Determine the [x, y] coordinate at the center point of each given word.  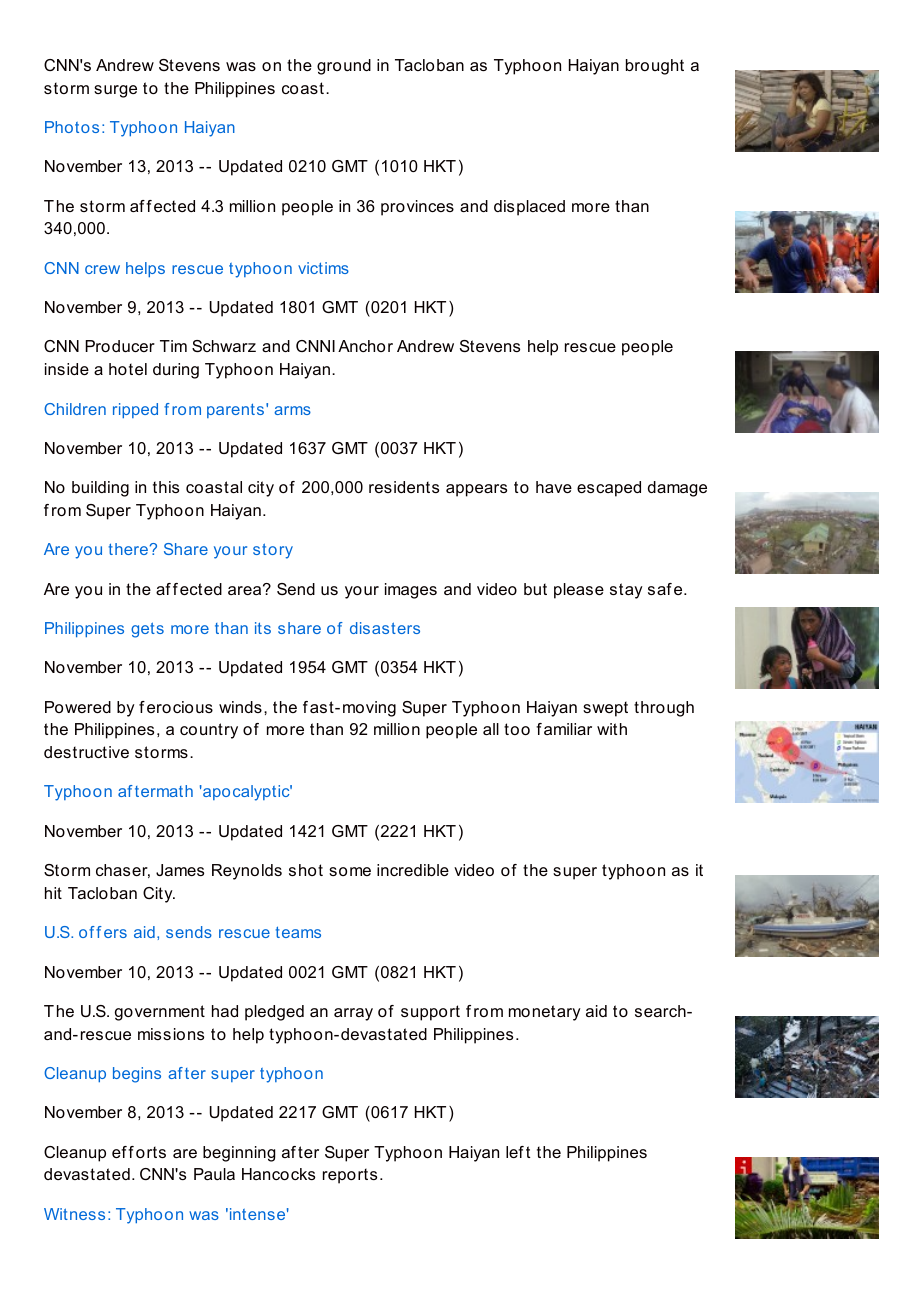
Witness [74, 1214]
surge [115, 91]
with [612, 729]
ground [344, 67]
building [100, 489]
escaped [609, 489]
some [350, 871]
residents [404, 487]
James [180, 870]
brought [655, 67]
